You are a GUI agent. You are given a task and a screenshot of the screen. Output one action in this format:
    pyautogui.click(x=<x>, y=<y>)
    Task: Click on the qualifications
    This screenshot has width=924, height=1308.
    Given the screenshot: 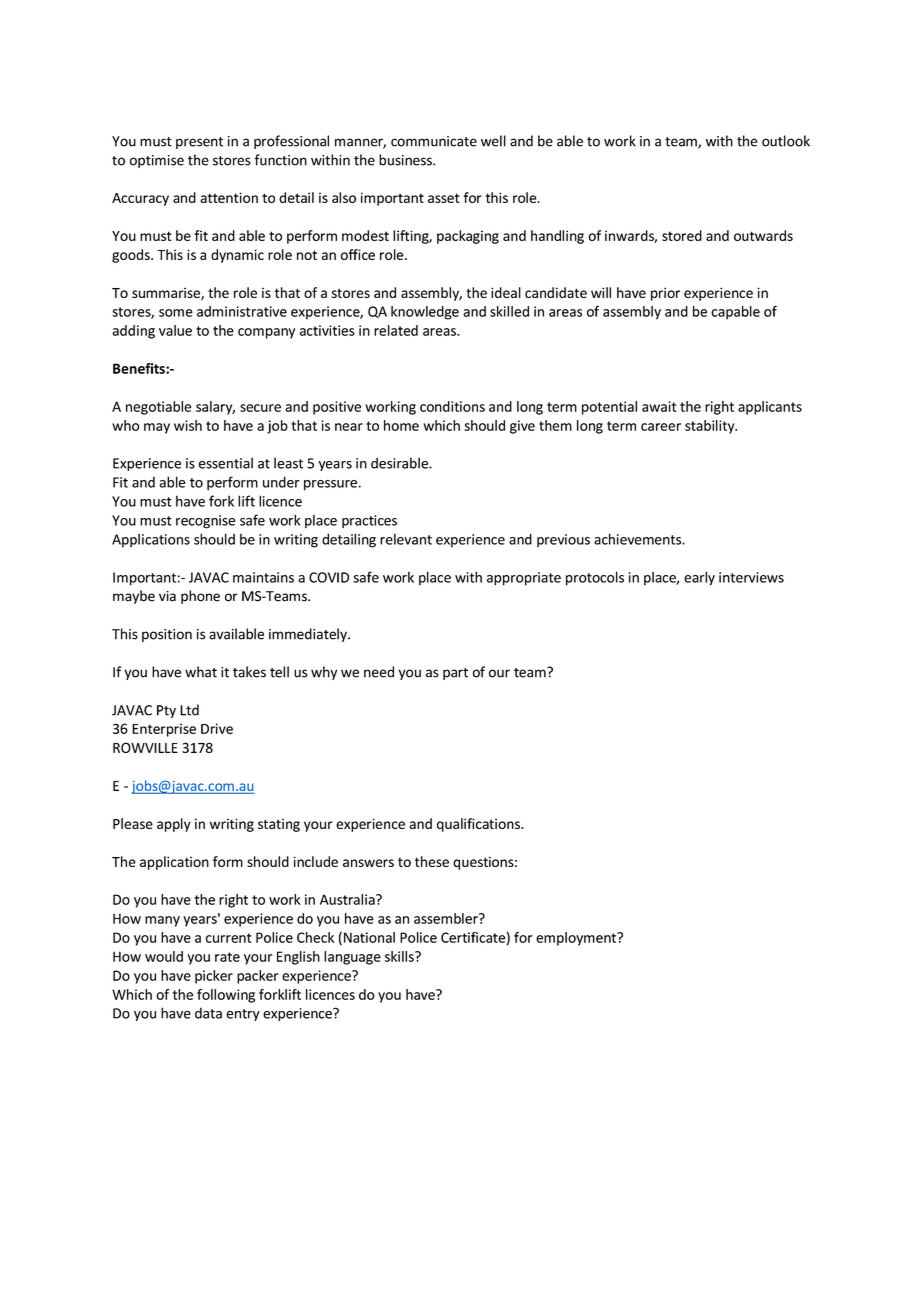 What is the action you would take?
    pyautogui.click(x=479, y=825)
